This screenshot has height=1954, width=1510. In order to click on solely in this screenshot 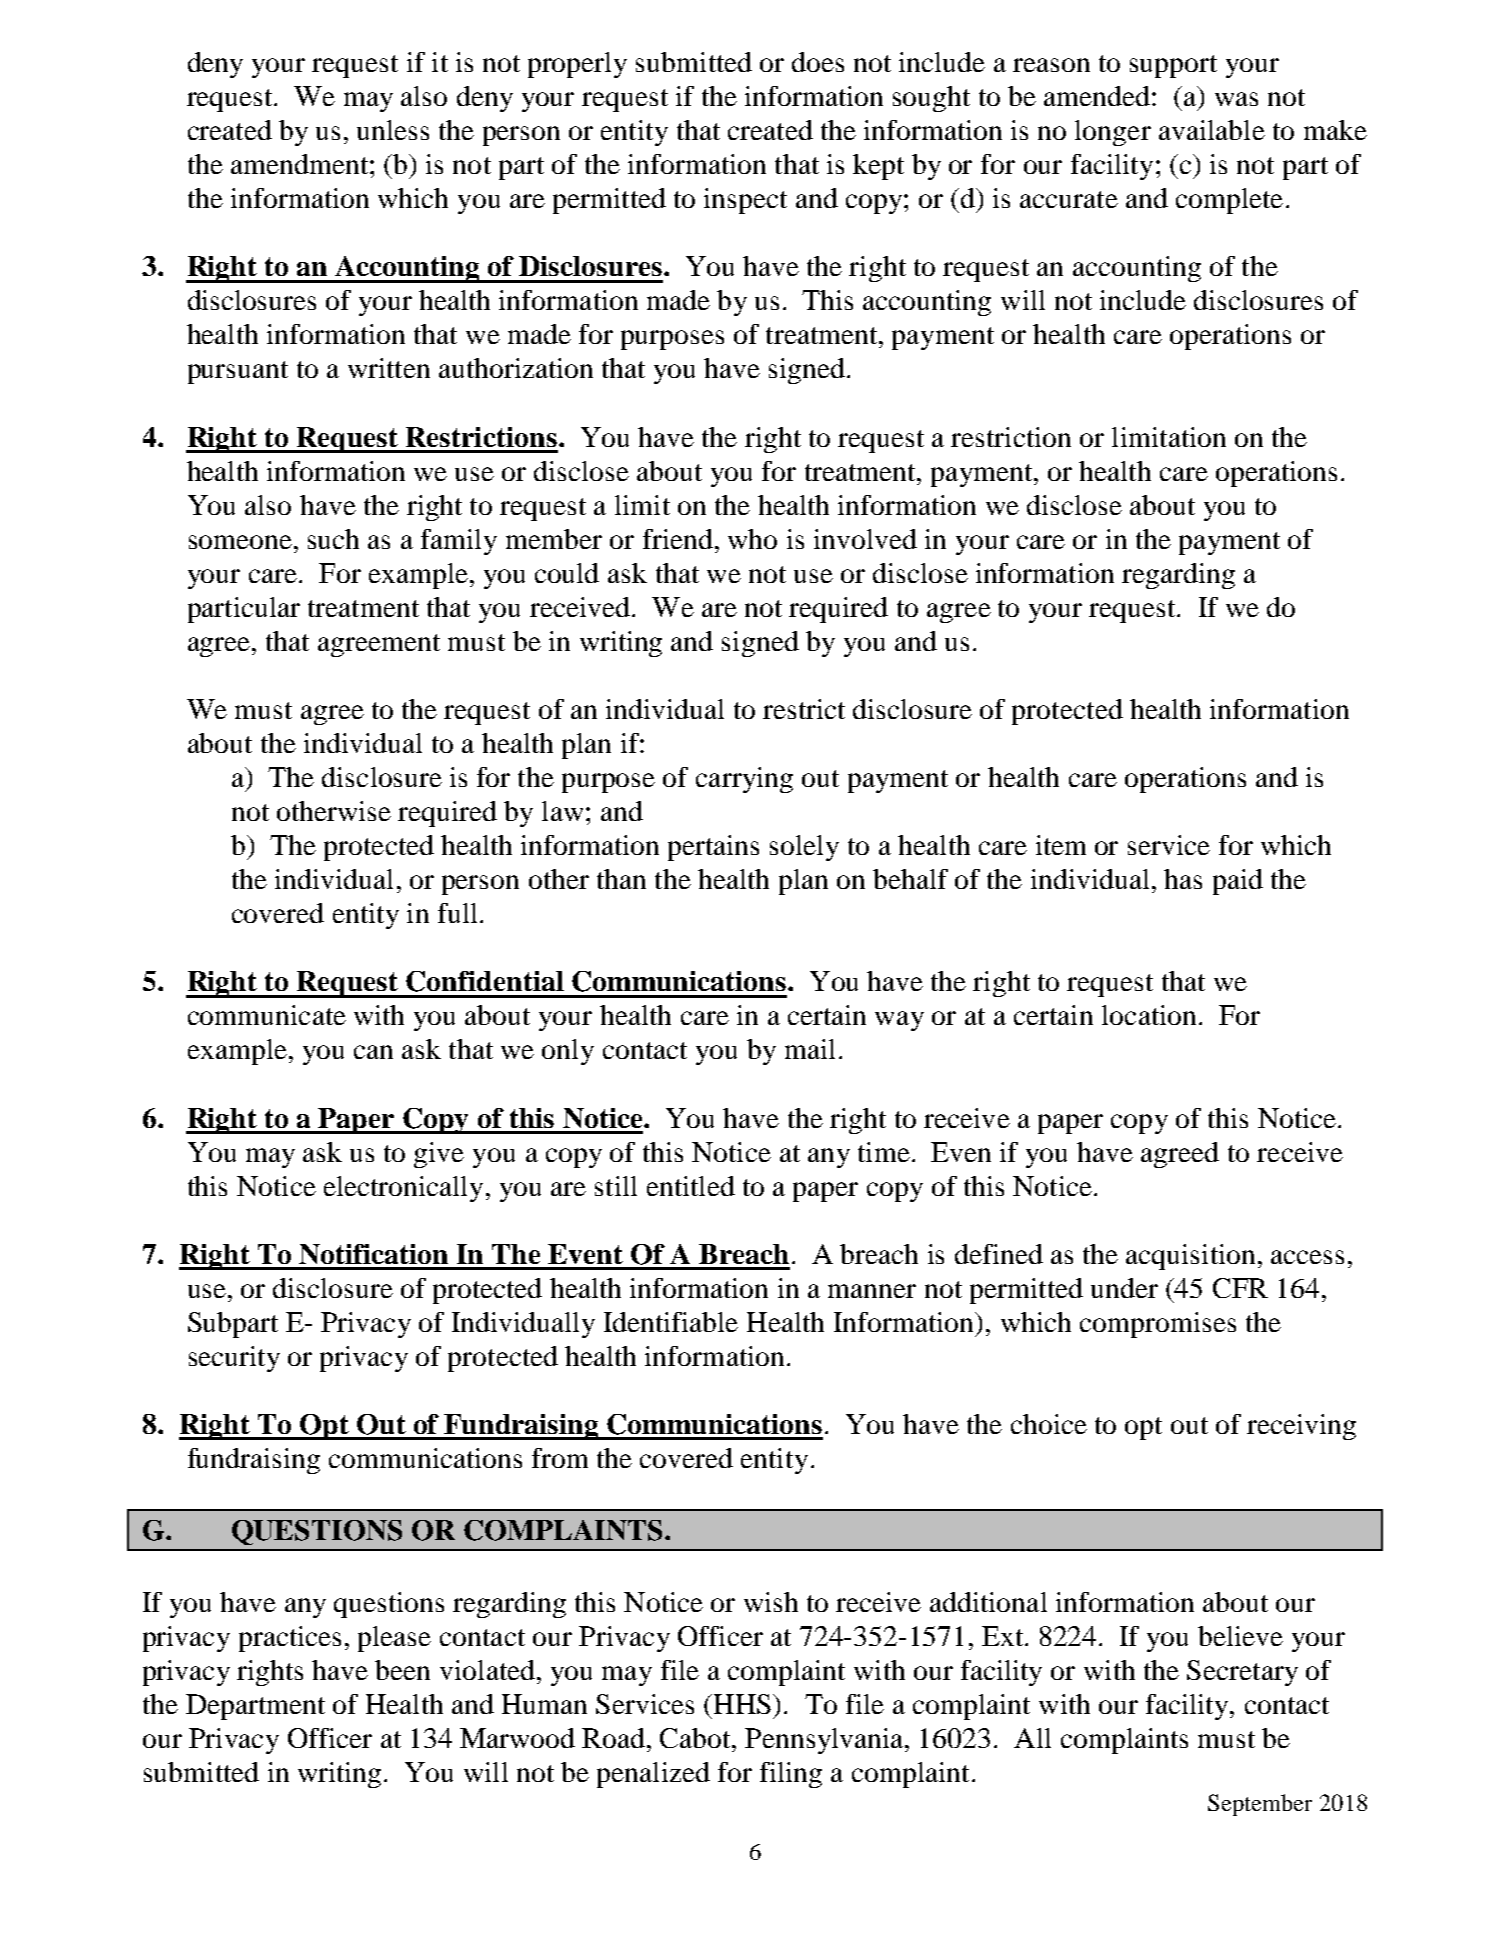, I will do `click(804, 848)`.
